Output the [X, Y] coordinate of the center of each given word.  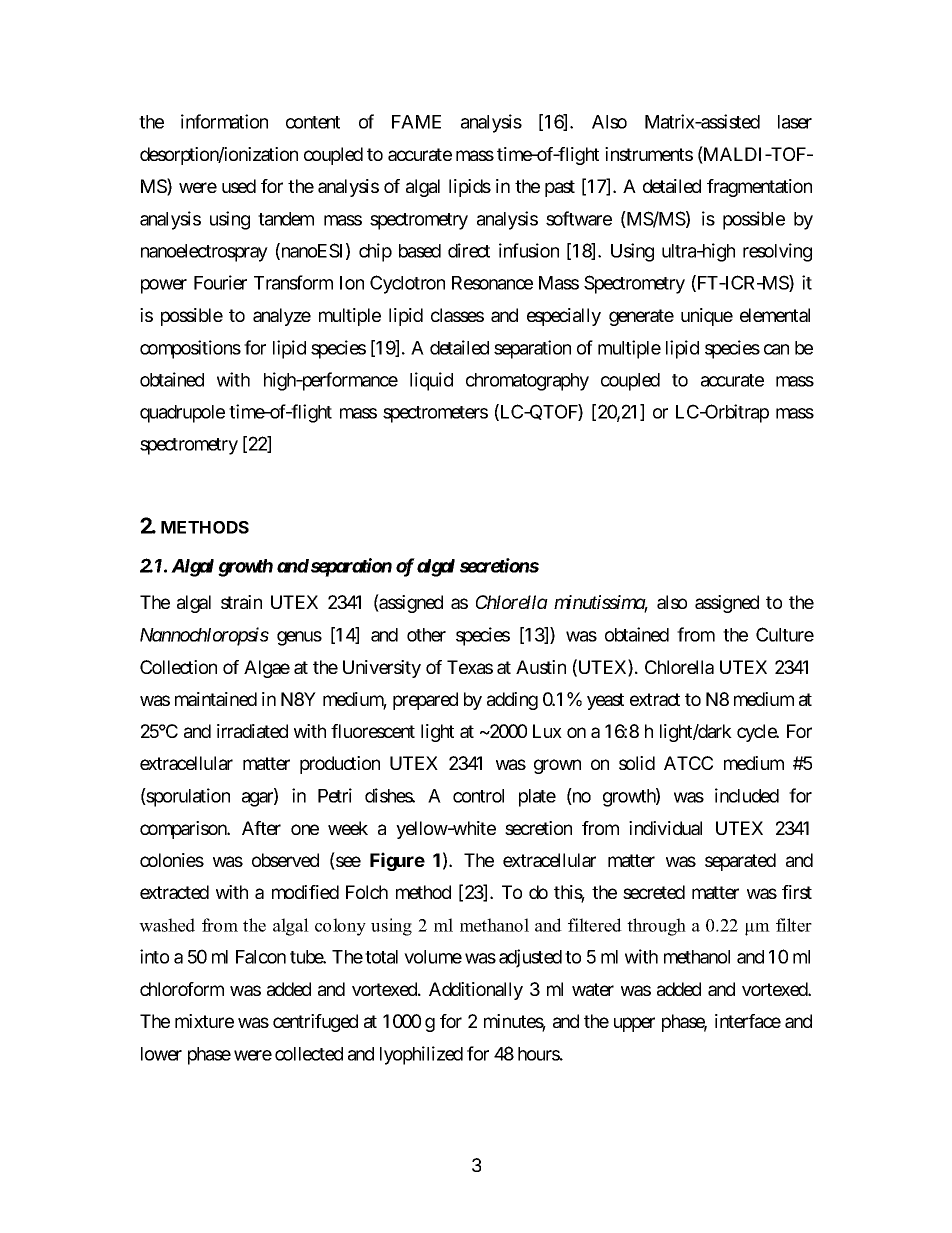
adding [512, 701]
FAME [416, 122]
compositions [190, 349]
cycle [757, 733]
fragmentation [759, 188]
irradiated [252, 731]
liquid [431, 381]
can [776, 349]
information [224, 121]
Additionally [476, 991]
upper [634, 1024]
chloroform [182, 989]
